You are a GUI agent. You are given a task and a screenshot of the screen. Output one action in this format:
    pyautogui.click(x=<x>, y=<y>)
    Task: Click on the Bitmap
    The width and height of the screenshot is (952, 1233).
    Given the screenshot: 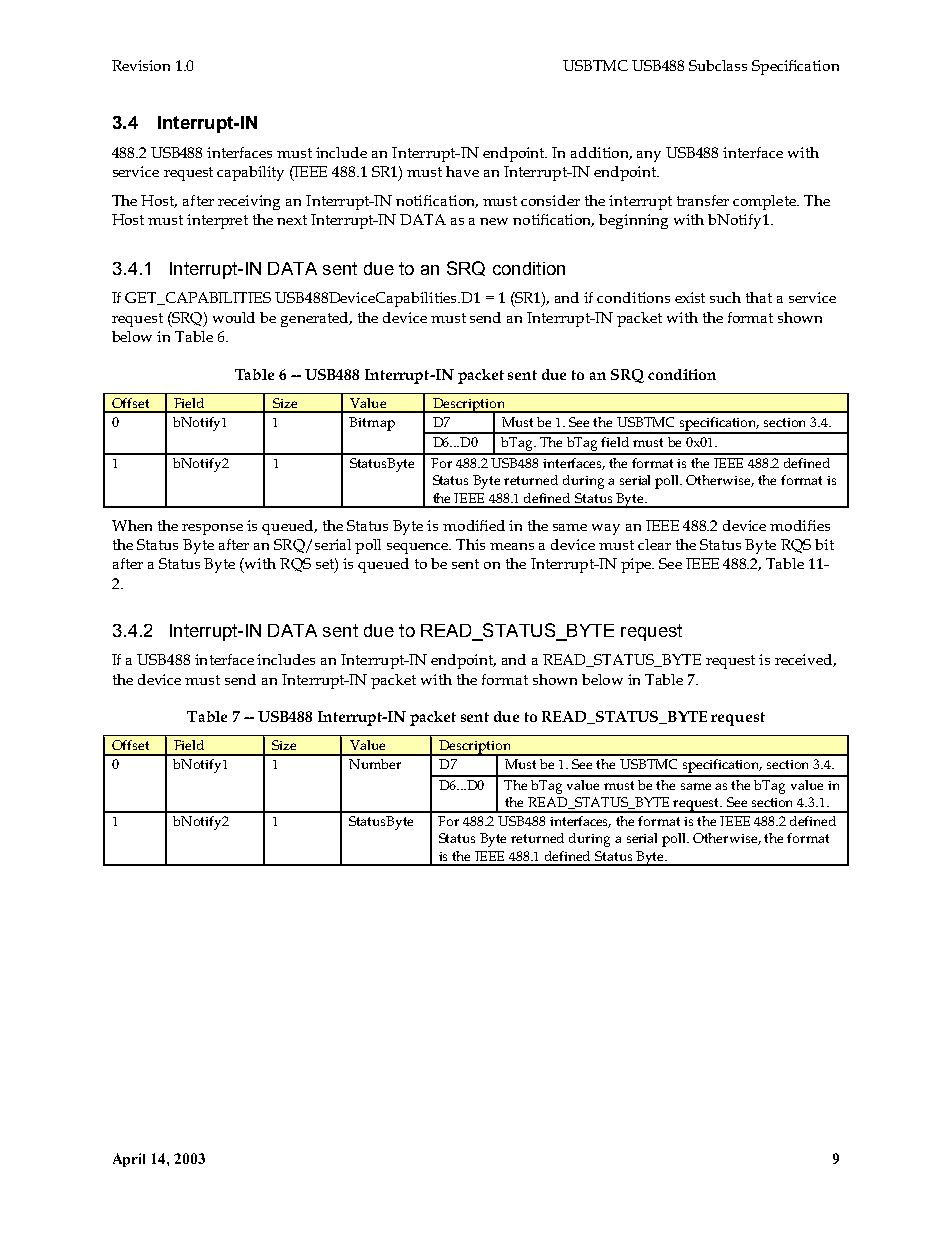 What is the action you would take?
    pyautogui.click(x=372, y=424)
